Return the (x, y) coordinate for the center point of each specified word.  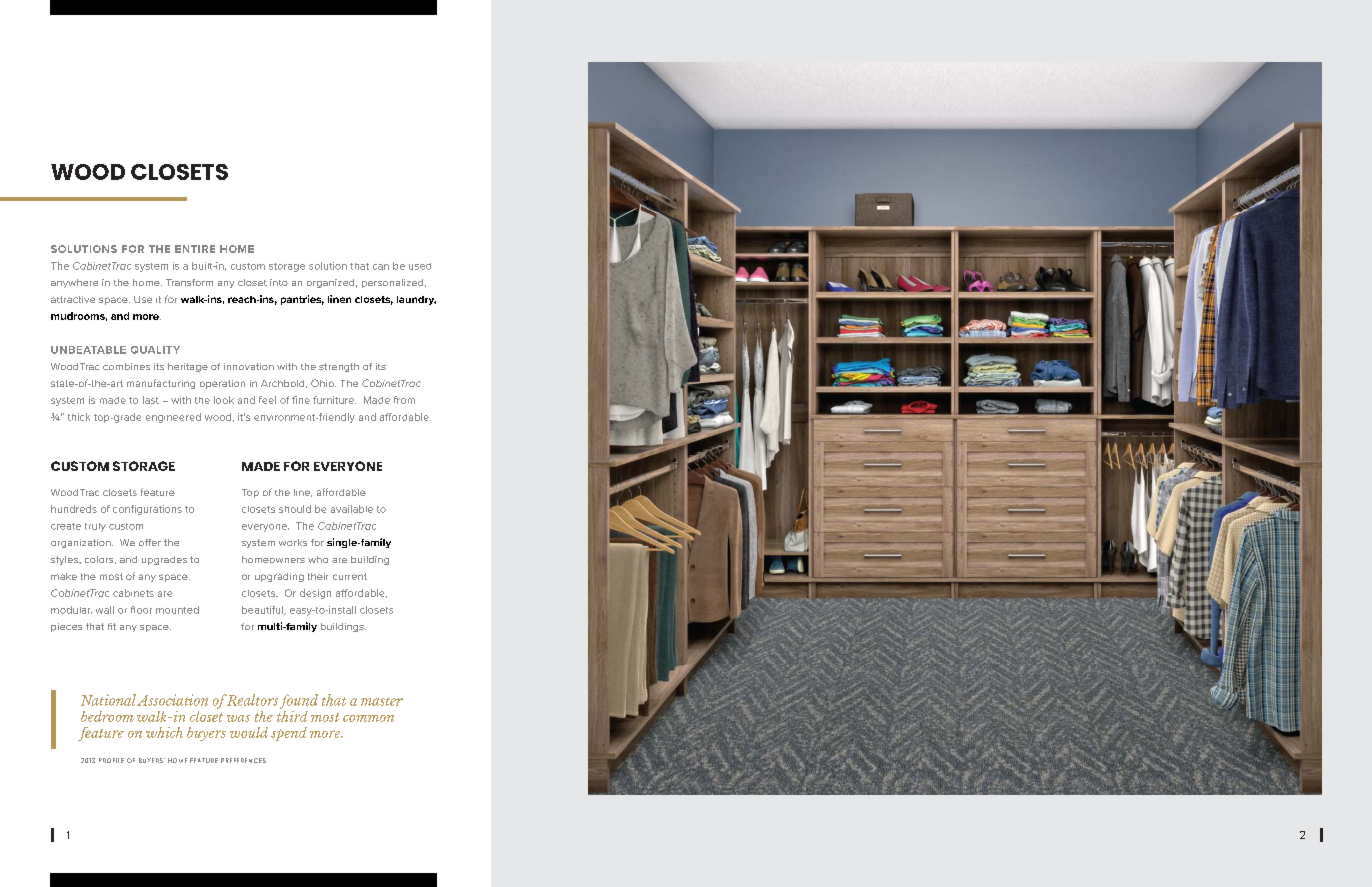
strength (339, 367)
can (381, 267)
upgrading (279, 577)
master (382, 701)
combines (126, 366)
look (224, 400)
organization (82, 543)
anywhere (74, 283)
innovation (249, 366)
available (352, 509)
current (350, 576)
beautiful (263, 610)
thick (79, 417)
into (279, 282)
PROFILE (111, 760)
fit (112, 626)
